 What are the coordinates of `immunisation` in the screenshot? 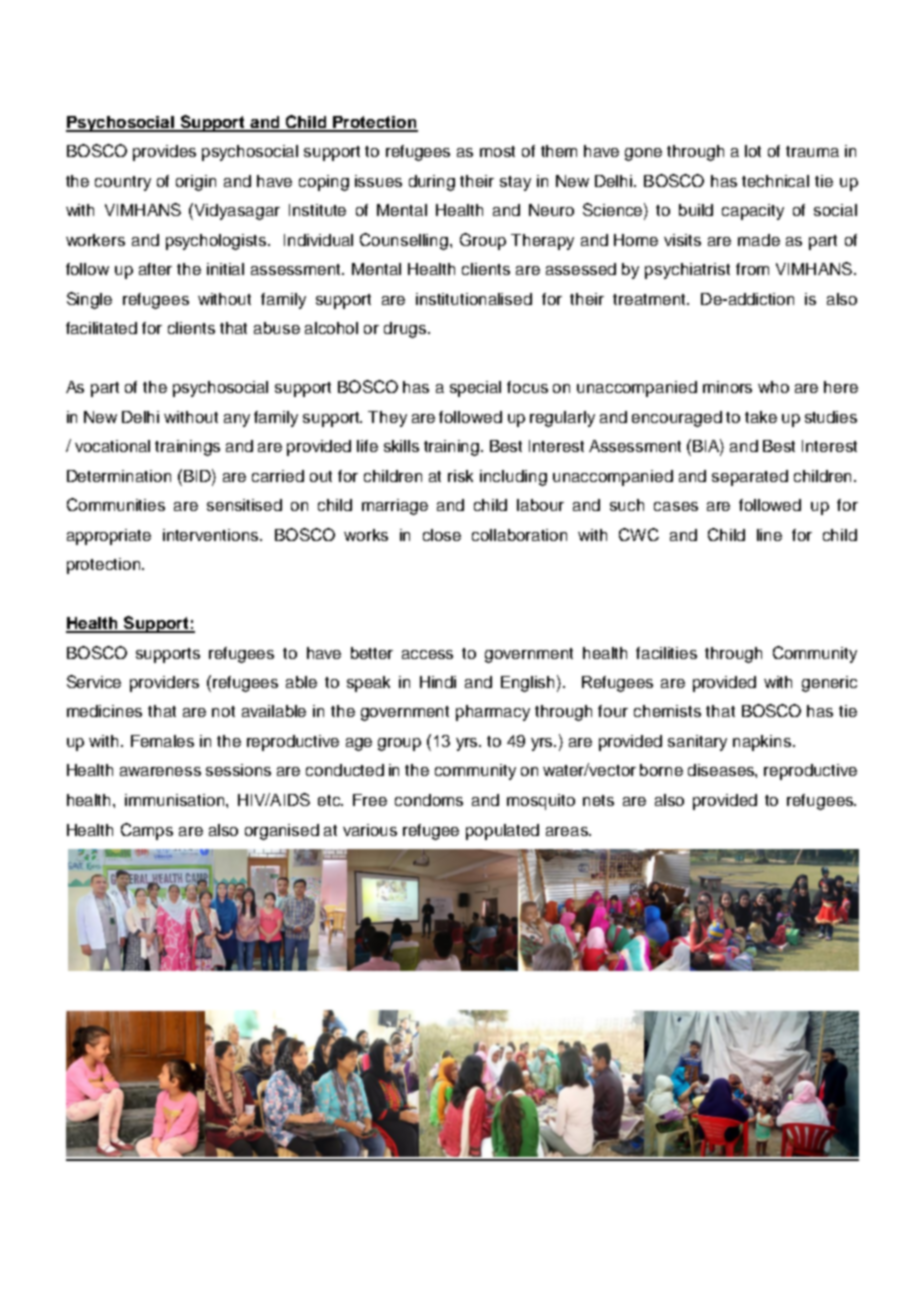 It's located at (176, 800).
